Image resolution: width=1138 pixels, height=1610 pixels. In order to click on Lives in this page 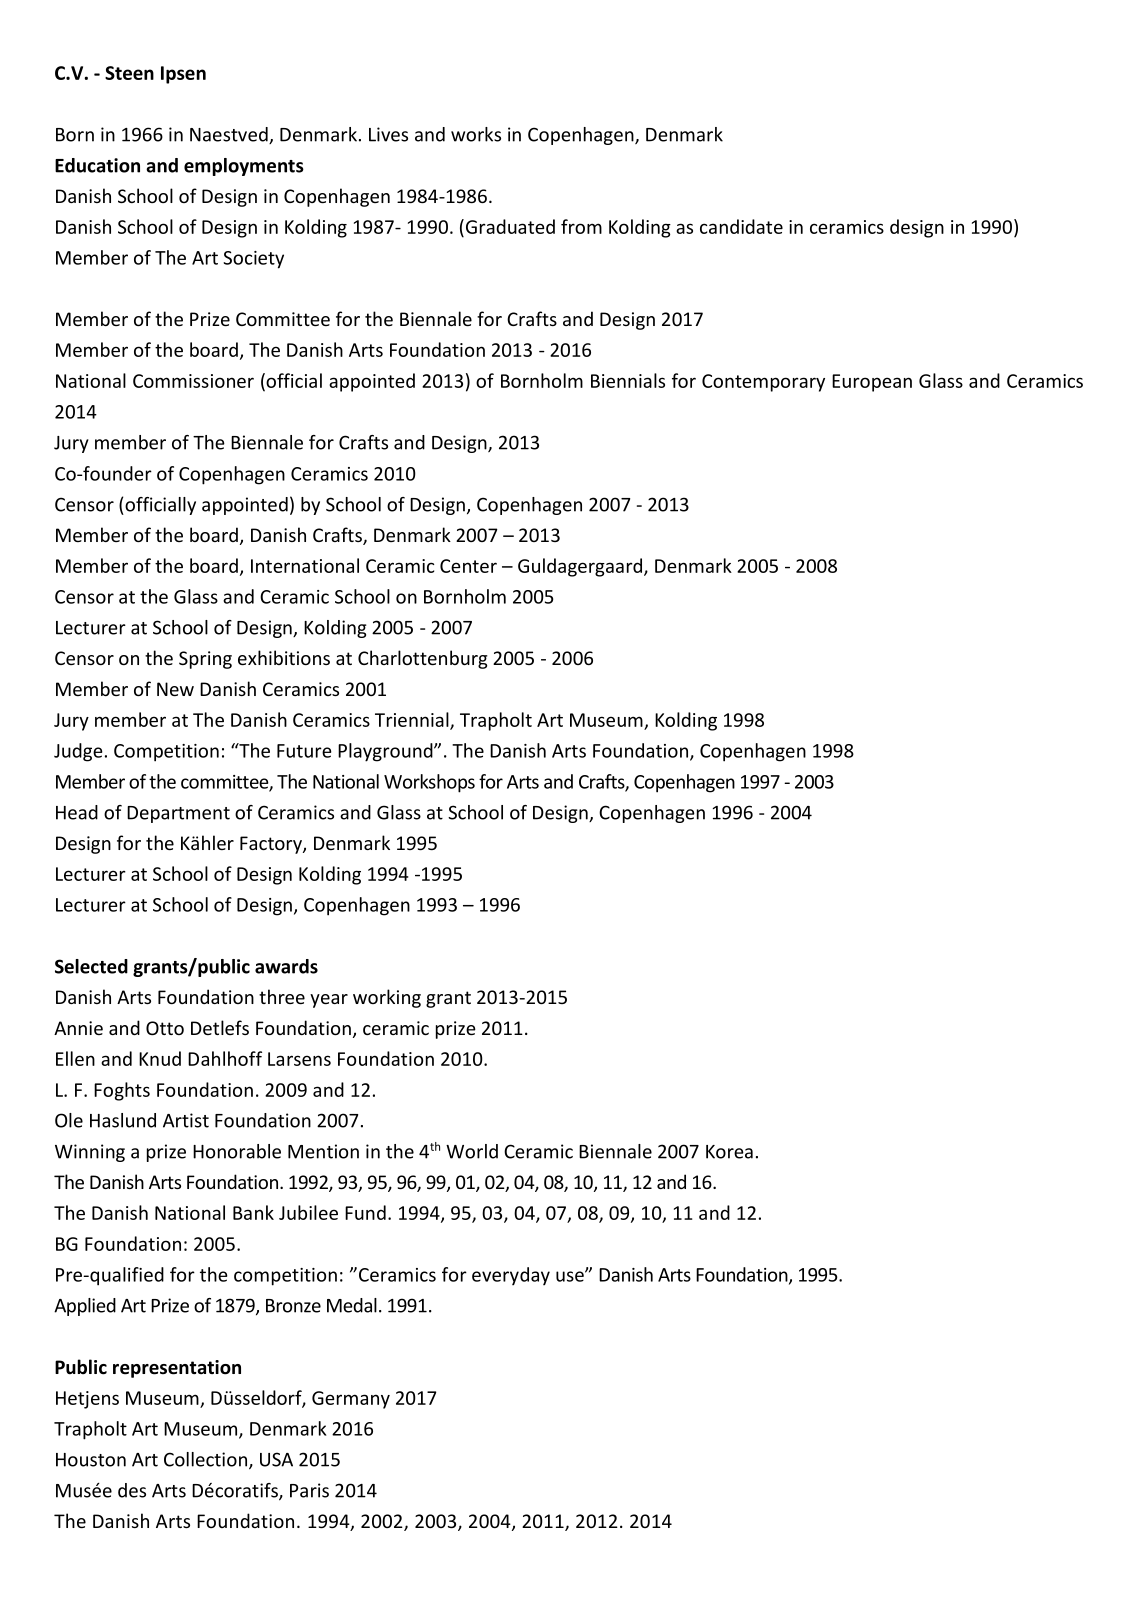, I will do `click(388, 134)`.
